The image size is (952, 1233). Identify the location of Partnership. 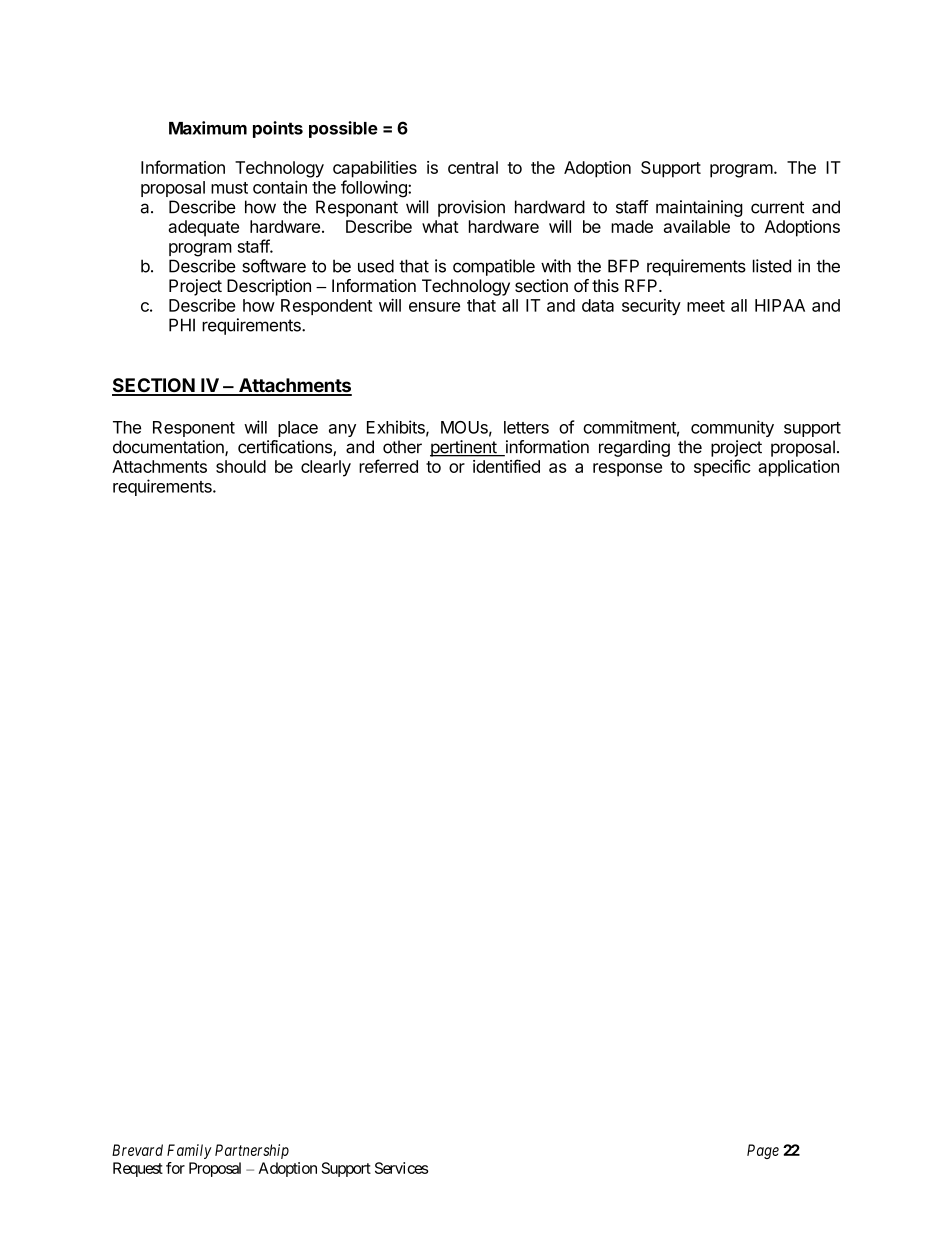
(252, 1151).
